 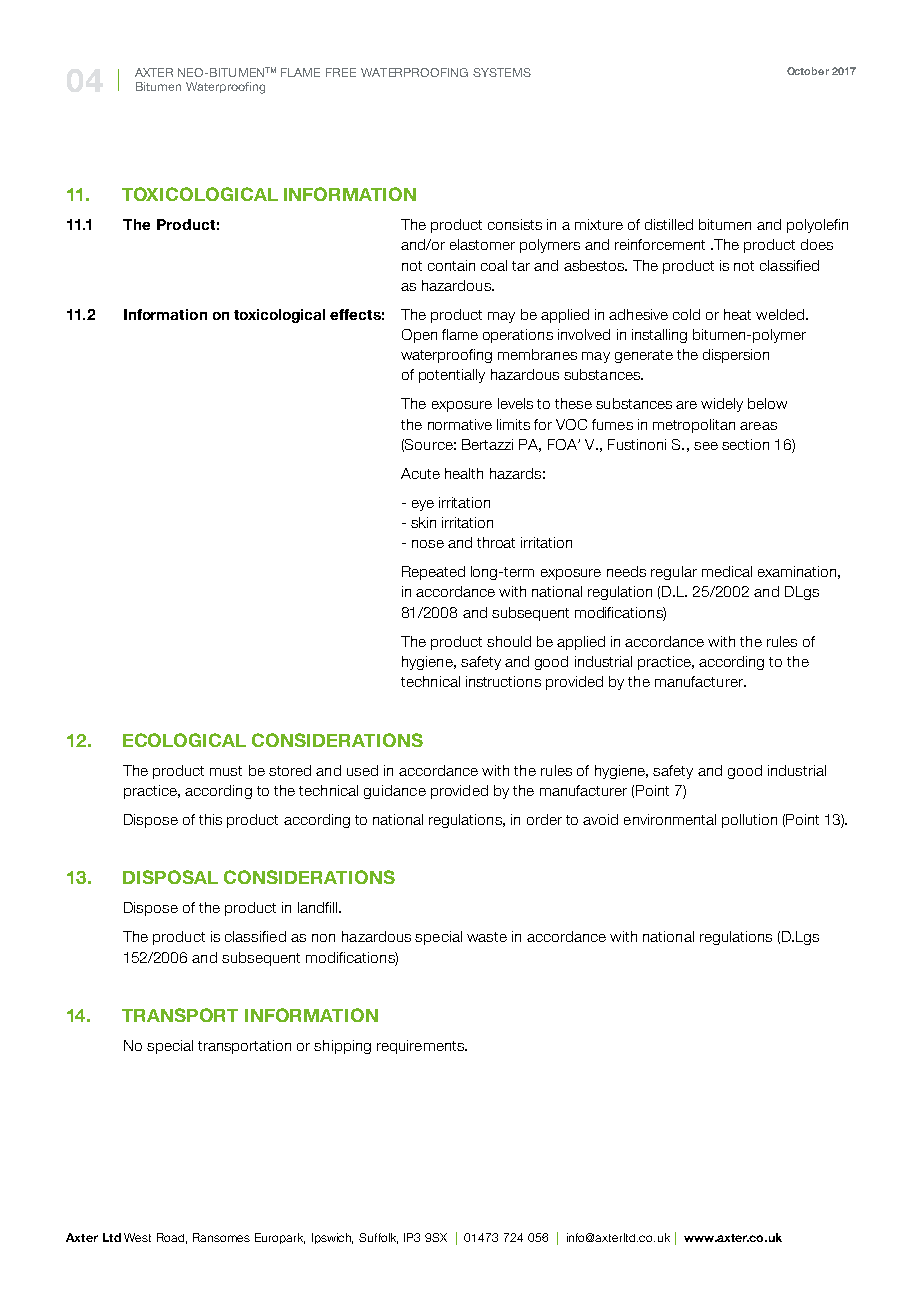 What do you see at coordinates (421, 1047) in the page?
I see `requirements` at bounding box center [421, 1047].
